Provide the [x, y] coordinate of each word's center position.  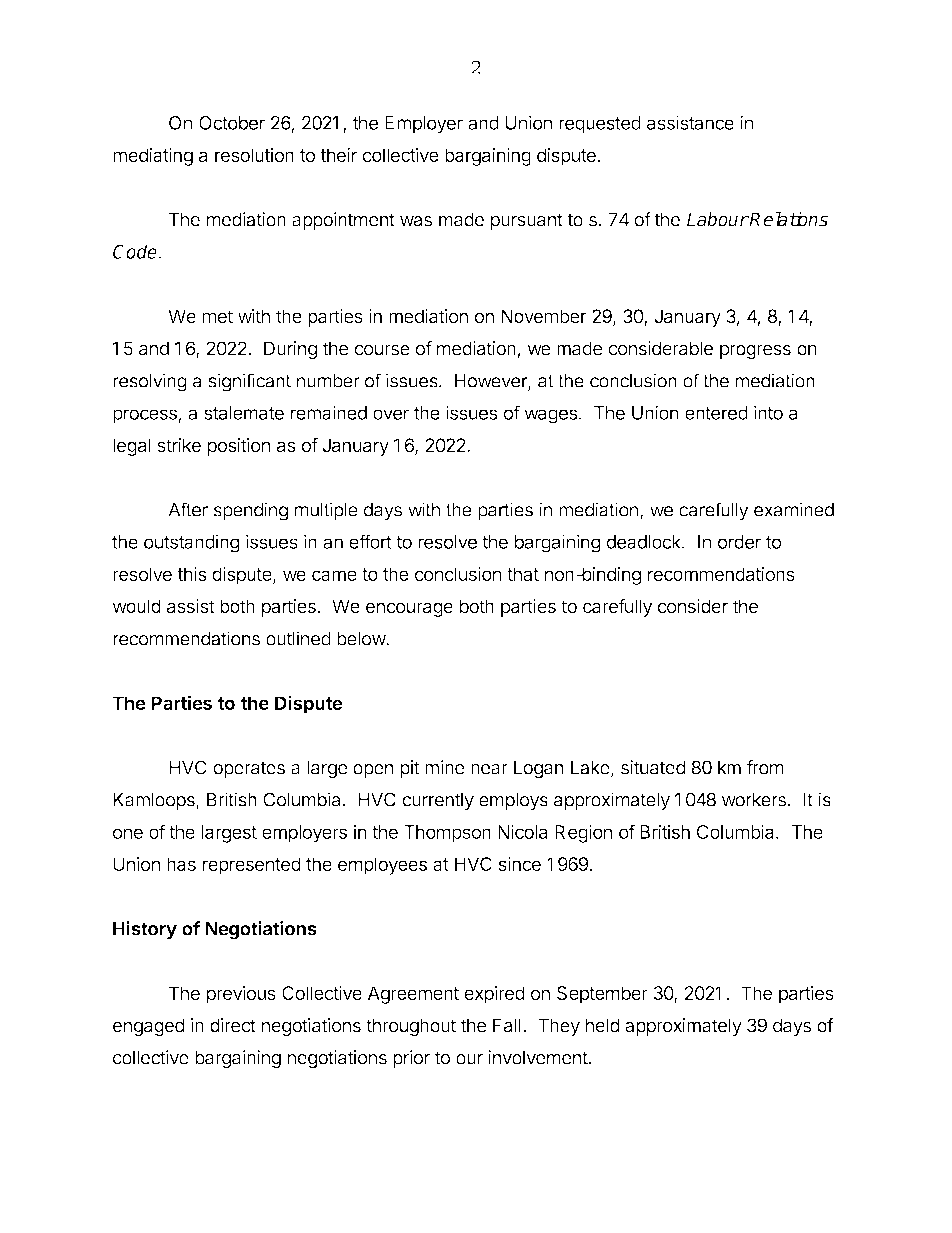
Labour [718, 219]
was [416, 221]
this [192, 574]
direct [233, 1025]
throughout [411, 1027]
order [739, 542]
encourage [409, 609]
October [232, 123]
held [603, 1025]
